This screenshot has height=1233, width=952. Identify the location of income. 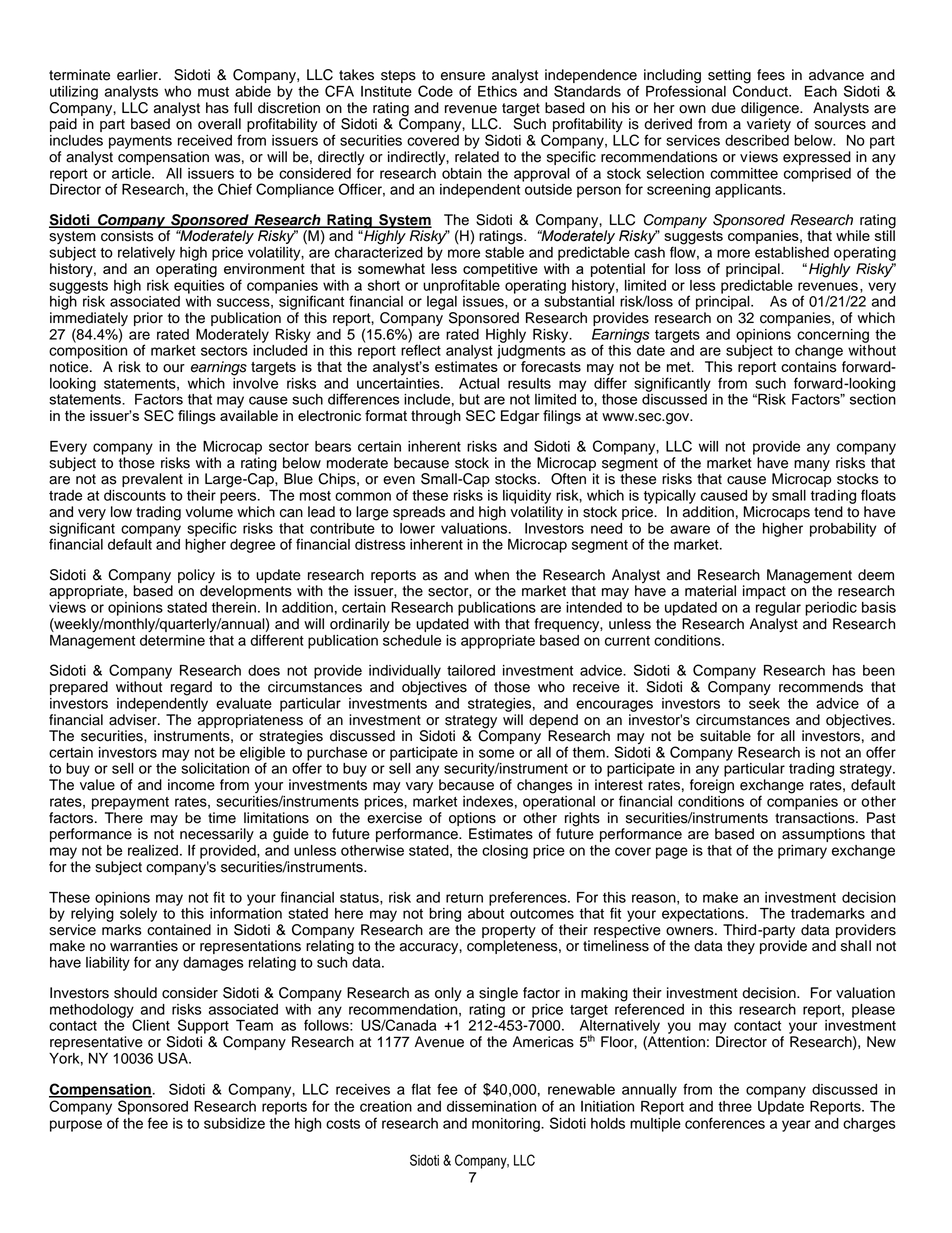
(191, 785).
